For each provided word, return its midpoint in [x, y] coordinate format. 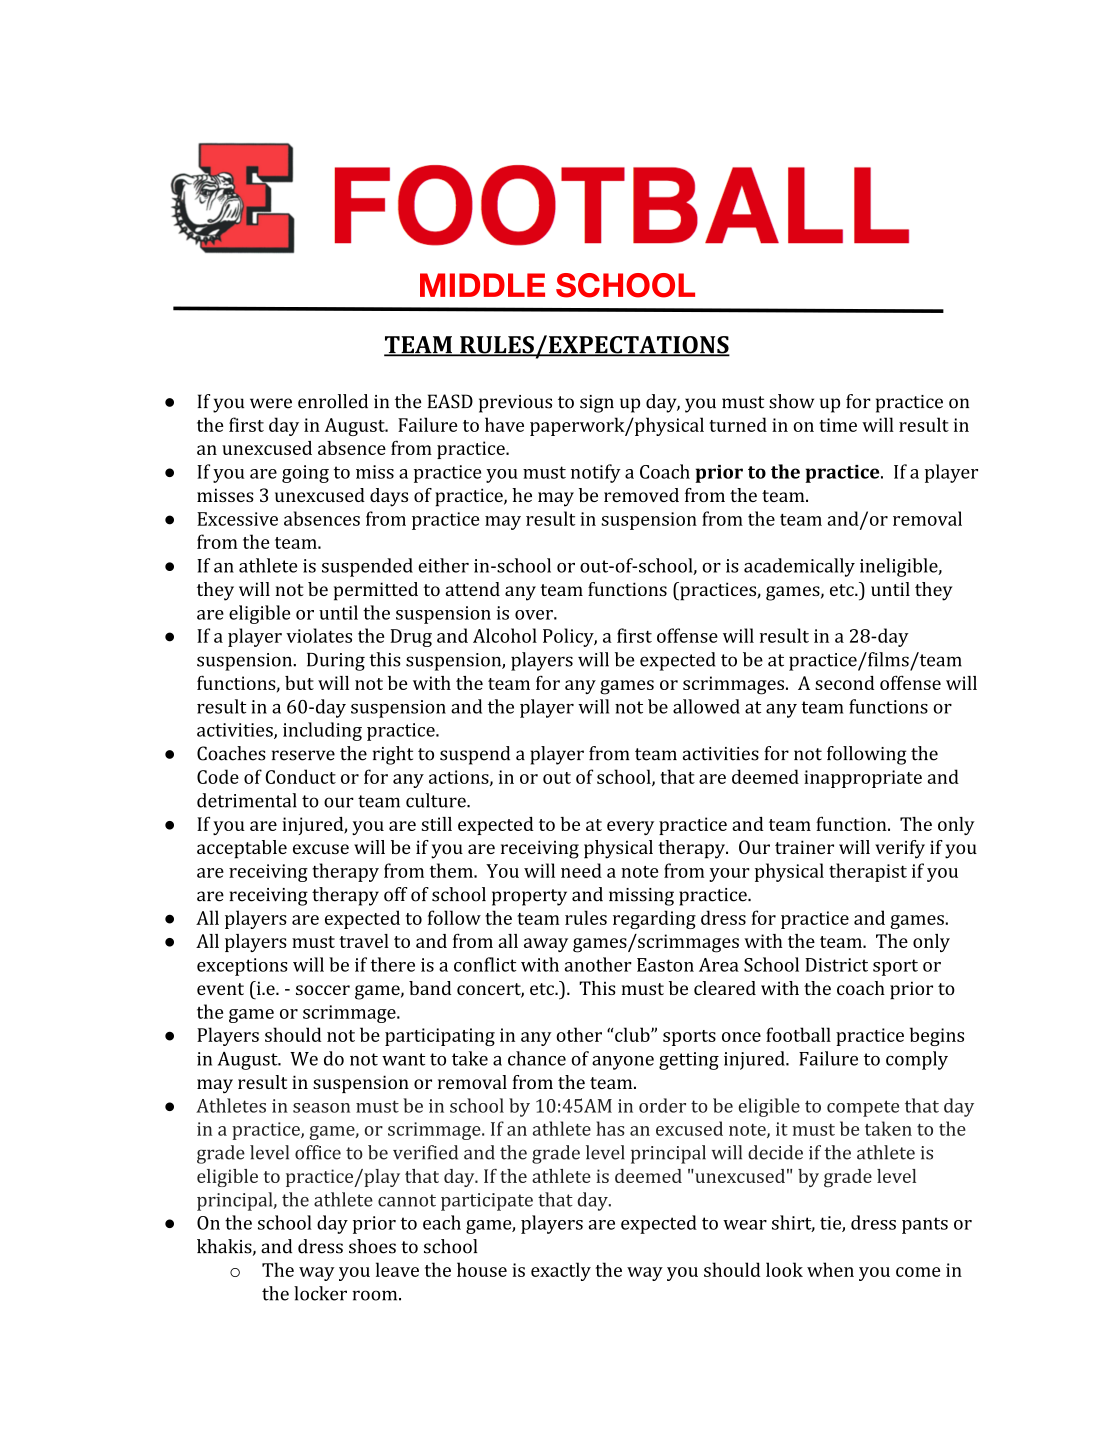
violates [319, 635]
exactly [561, 1271]
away [546, 945]
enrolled [333, 401]
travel [364, 941]
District [836, 965]
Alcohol [505, 635]
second [845, 683]
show [791, 401]
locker [320, 1293]
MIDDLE [482, 285]
